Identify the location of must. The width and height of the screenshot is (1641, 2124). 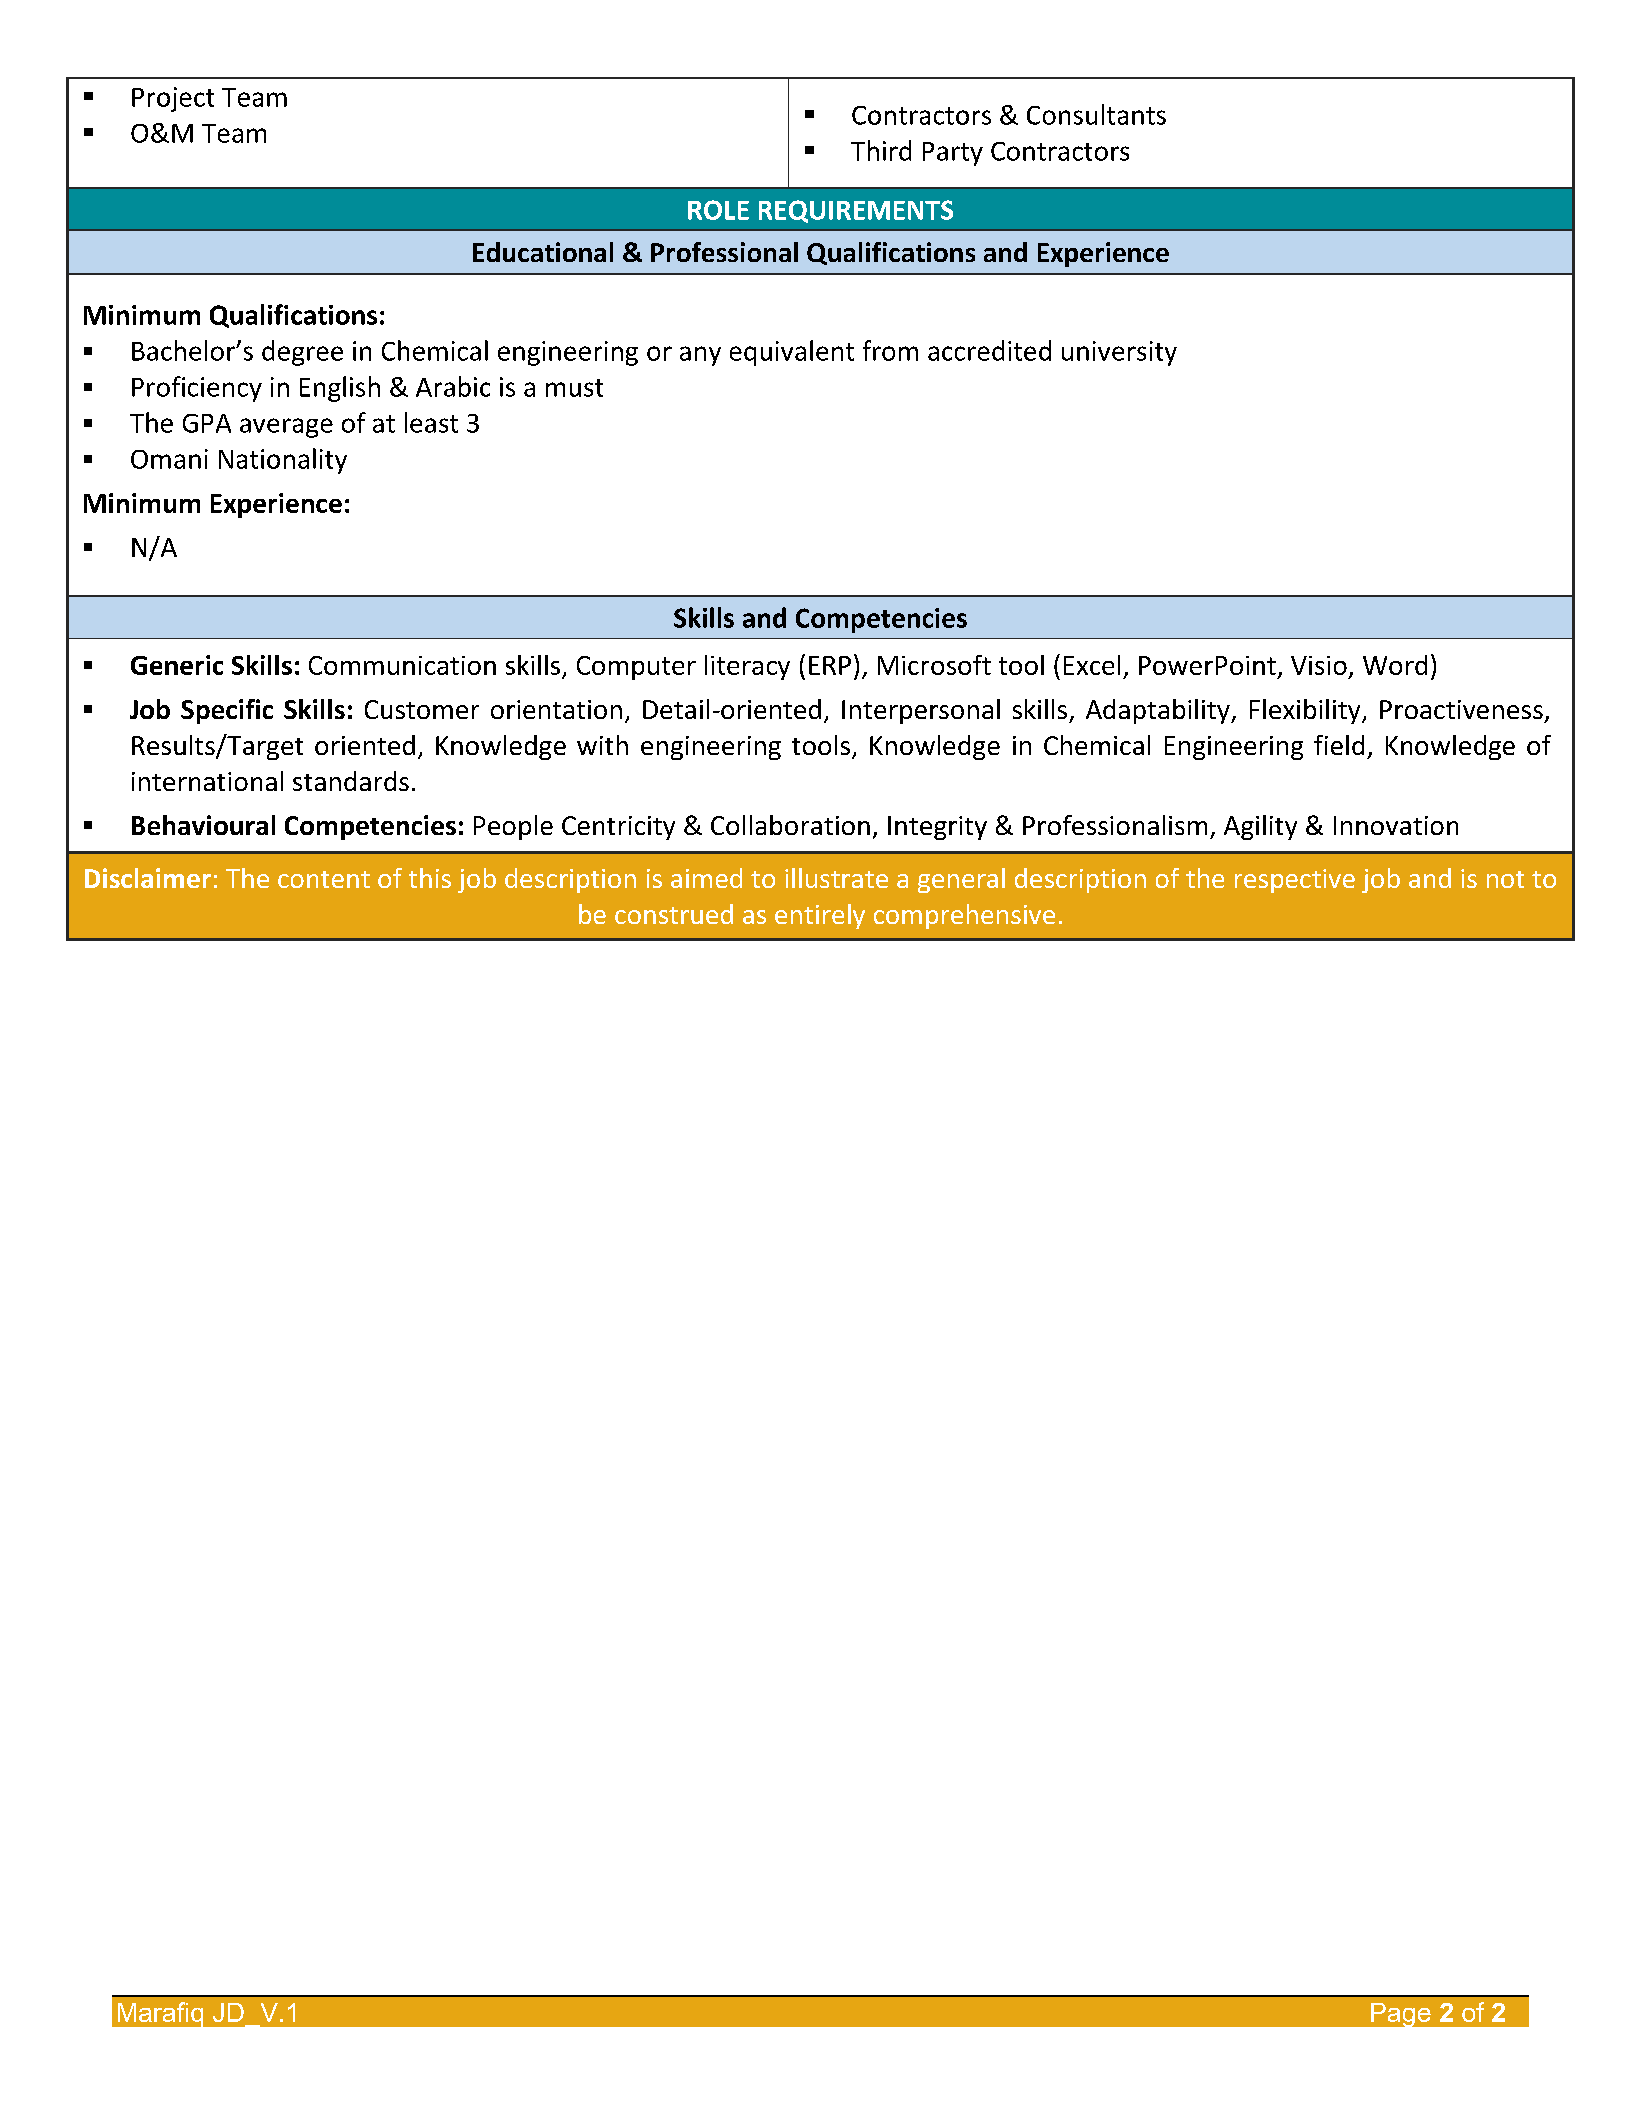
(574, 388).
